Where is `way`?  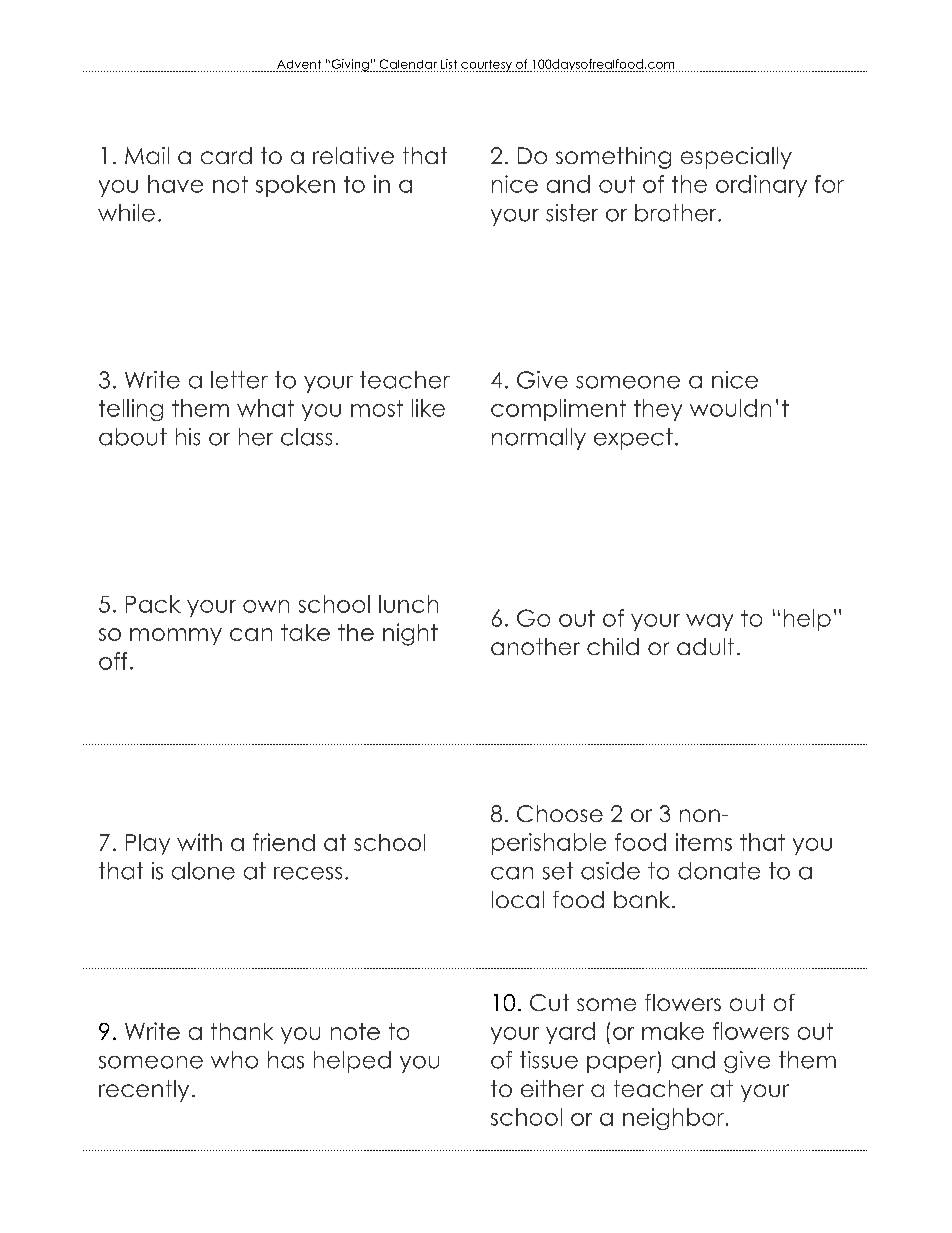 way is located at coordinates (709, 622).
